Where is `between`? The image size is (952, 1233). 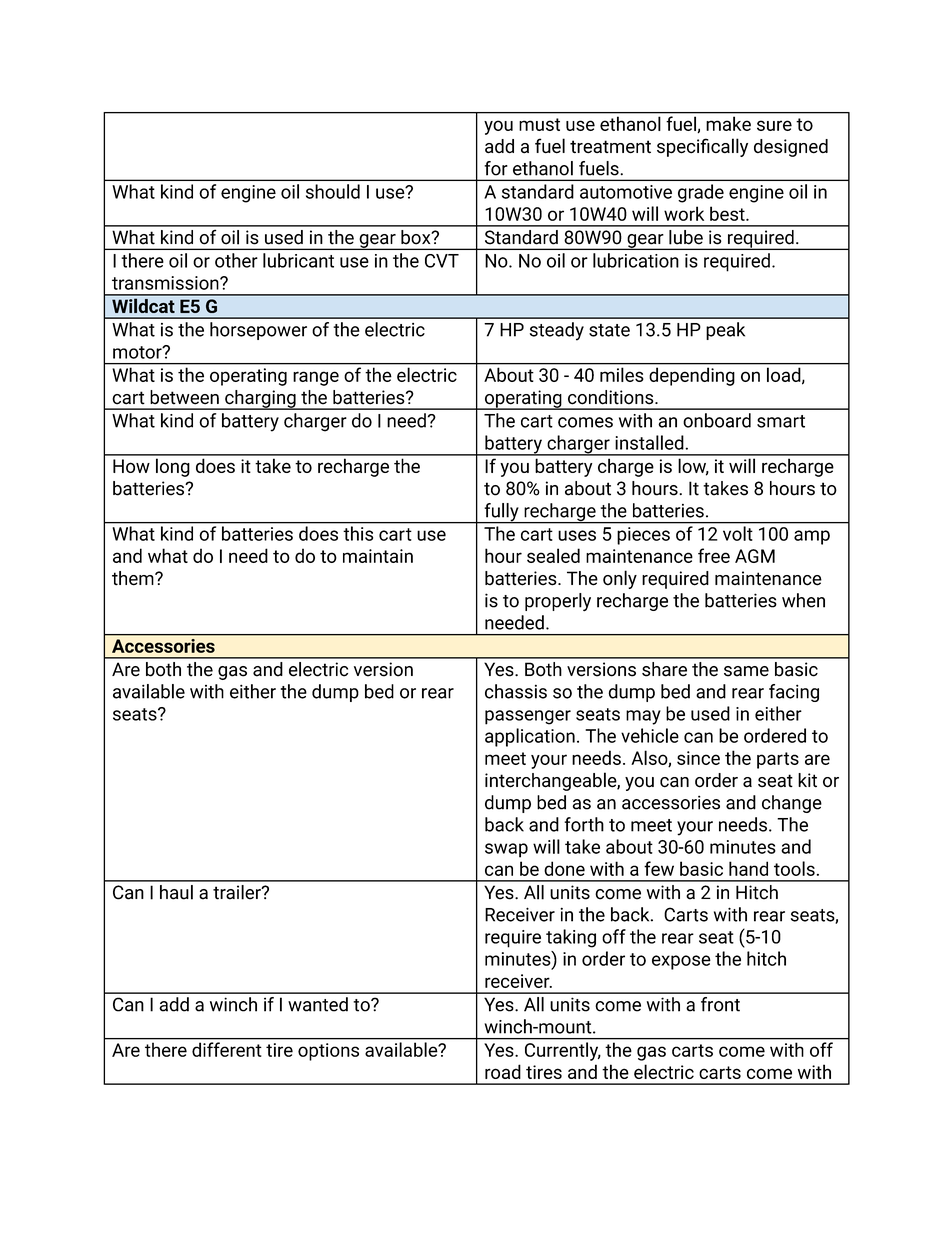
between is located at coordinates (184, 397).
